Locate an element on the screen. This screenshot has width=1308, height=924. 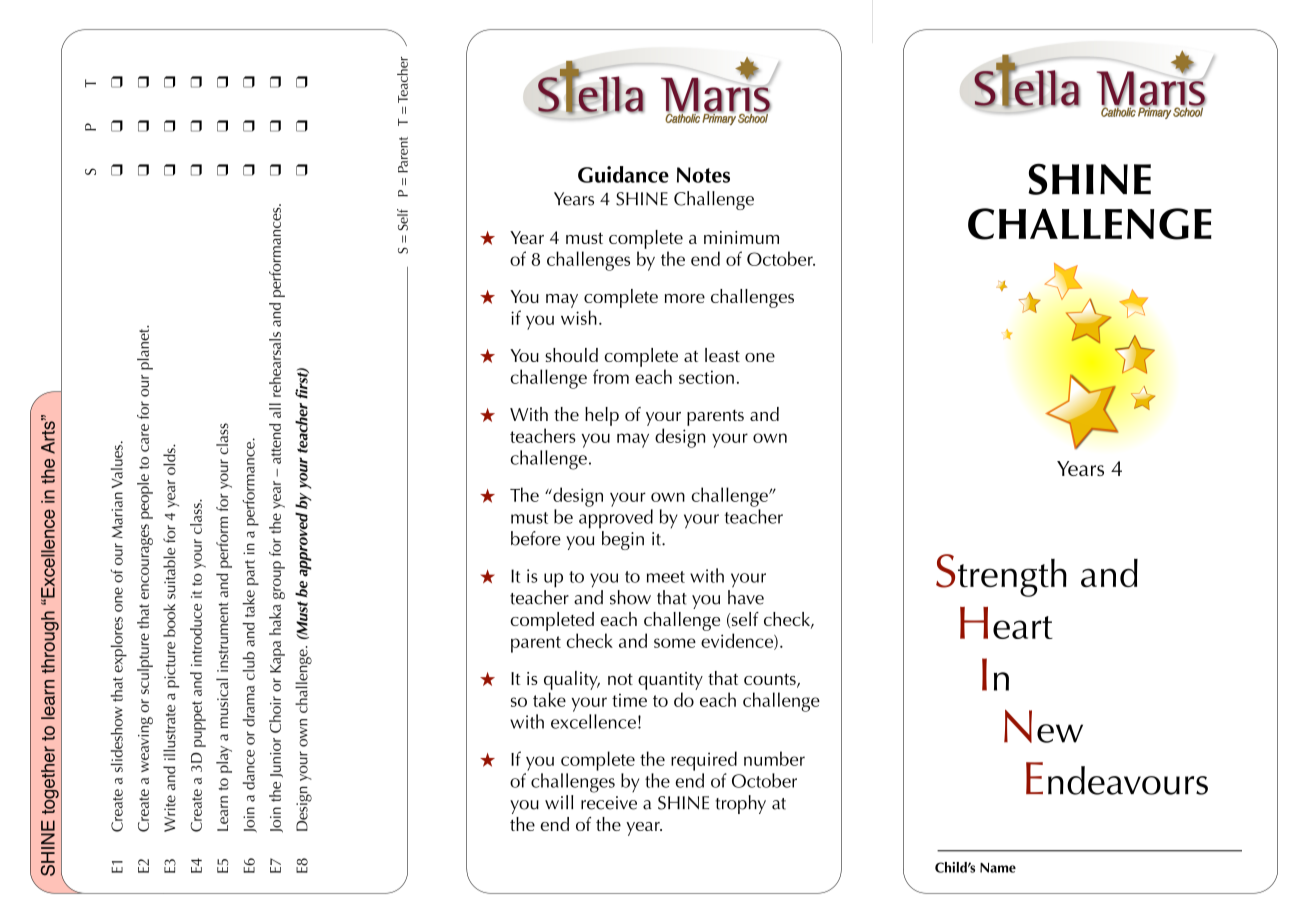
more is located at coordinates (685, 298).
